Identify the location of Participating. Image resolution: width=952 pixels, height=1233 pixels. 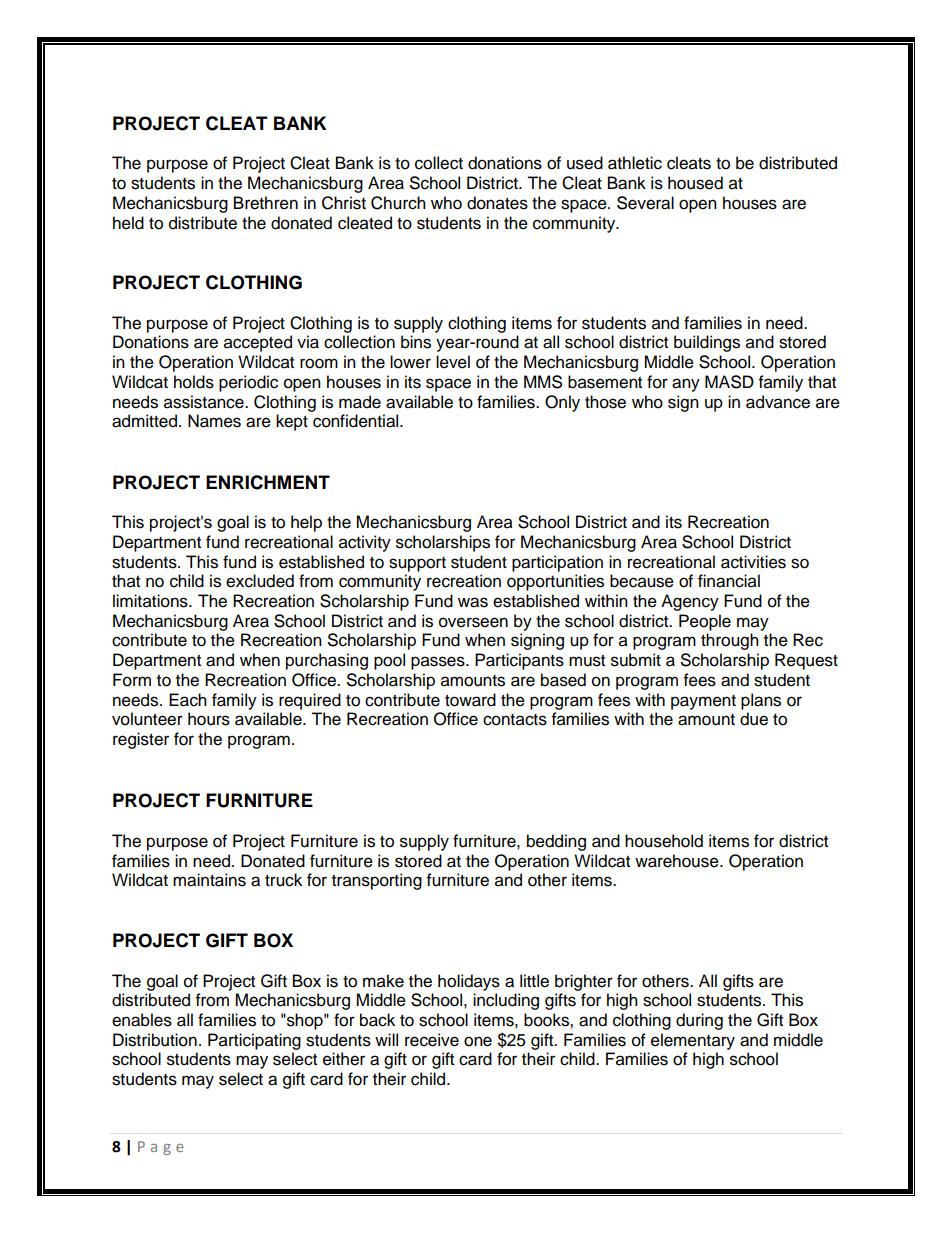
(254, 1041).
